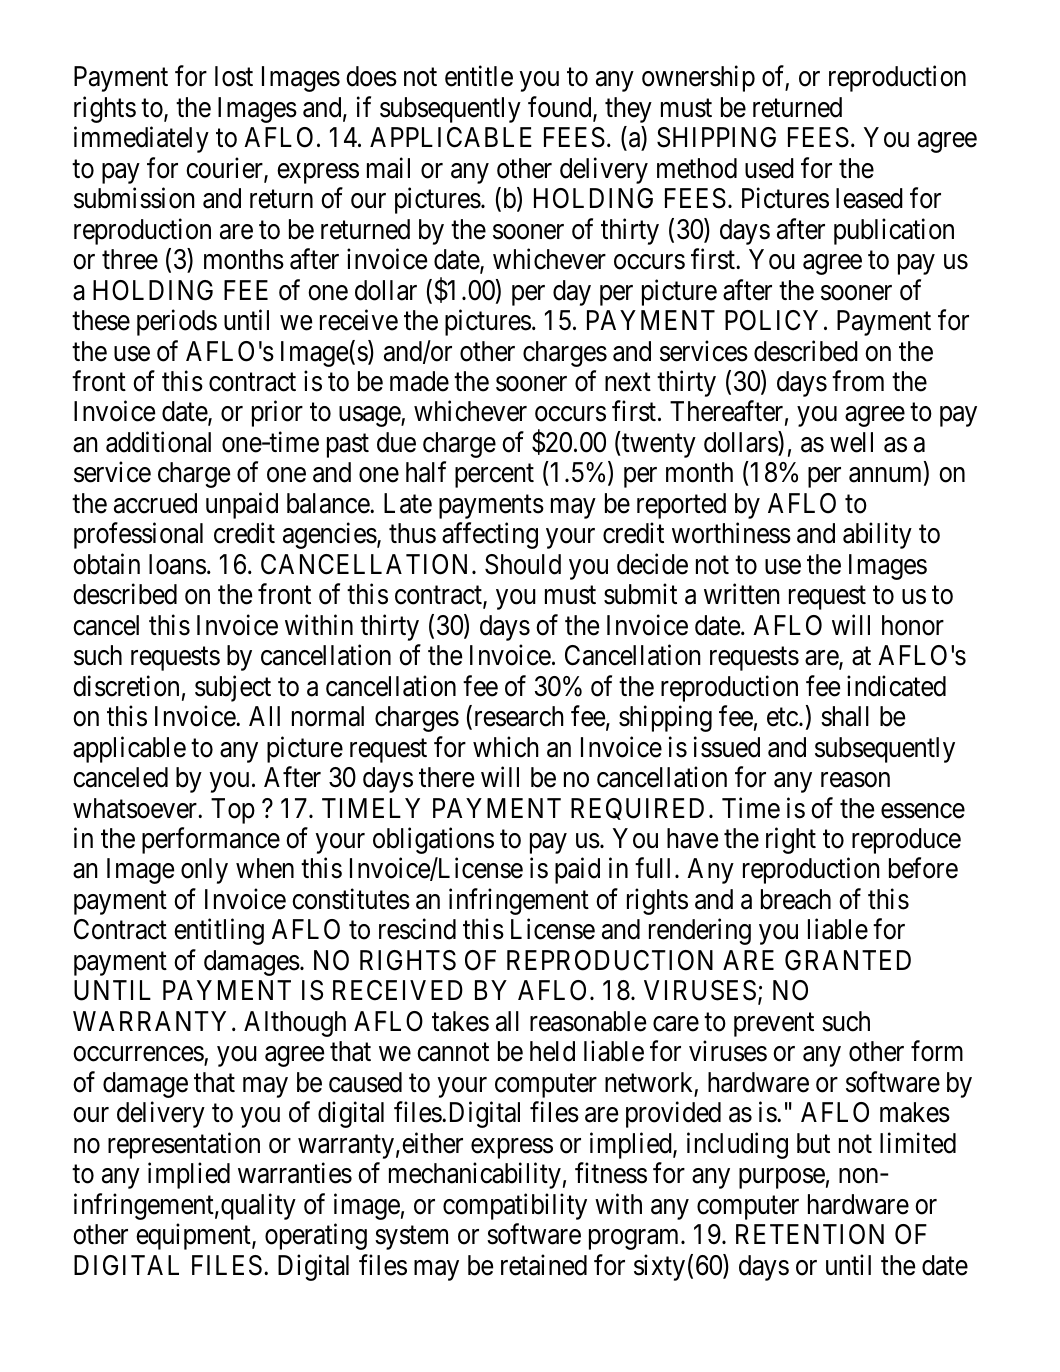  What do you see at coordinates (561, 108) in the page?
I see `found` at bounding box center [561, 108].
